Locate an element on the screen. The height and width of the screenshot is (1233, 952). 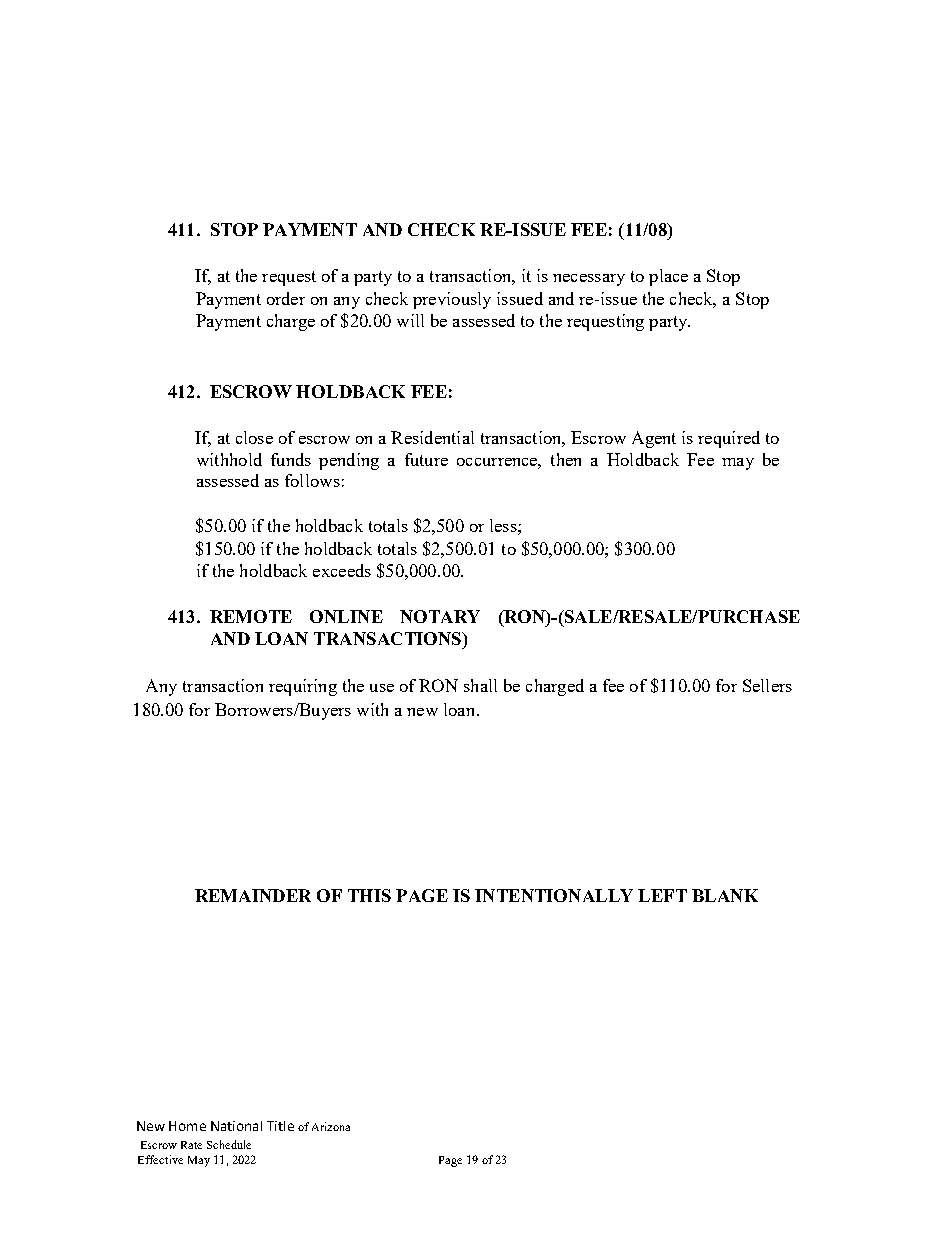
shall is located at coordinates (480, 685).
